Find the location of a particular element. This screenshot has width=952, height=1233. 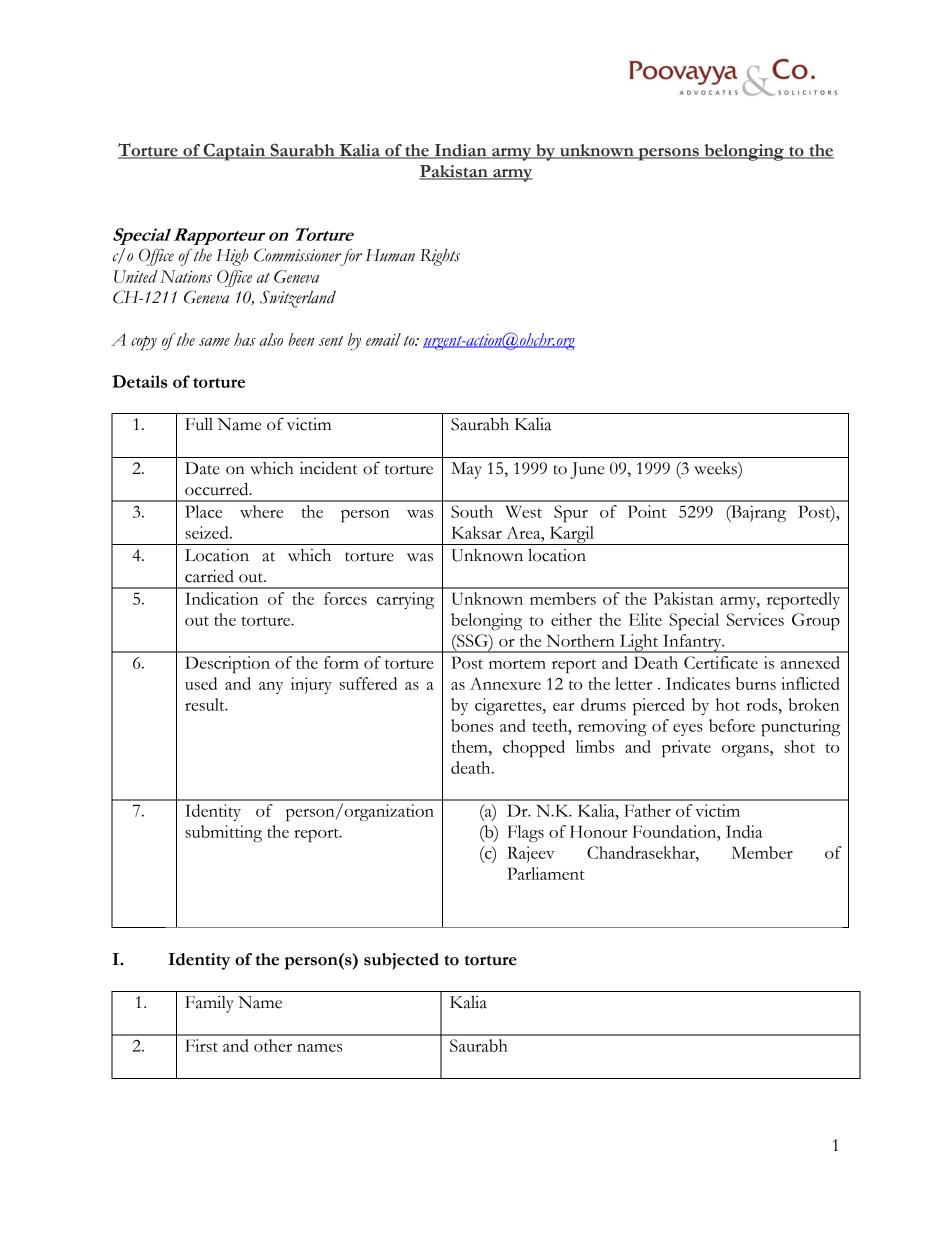

subjected is located at coordinates (401, 961).
